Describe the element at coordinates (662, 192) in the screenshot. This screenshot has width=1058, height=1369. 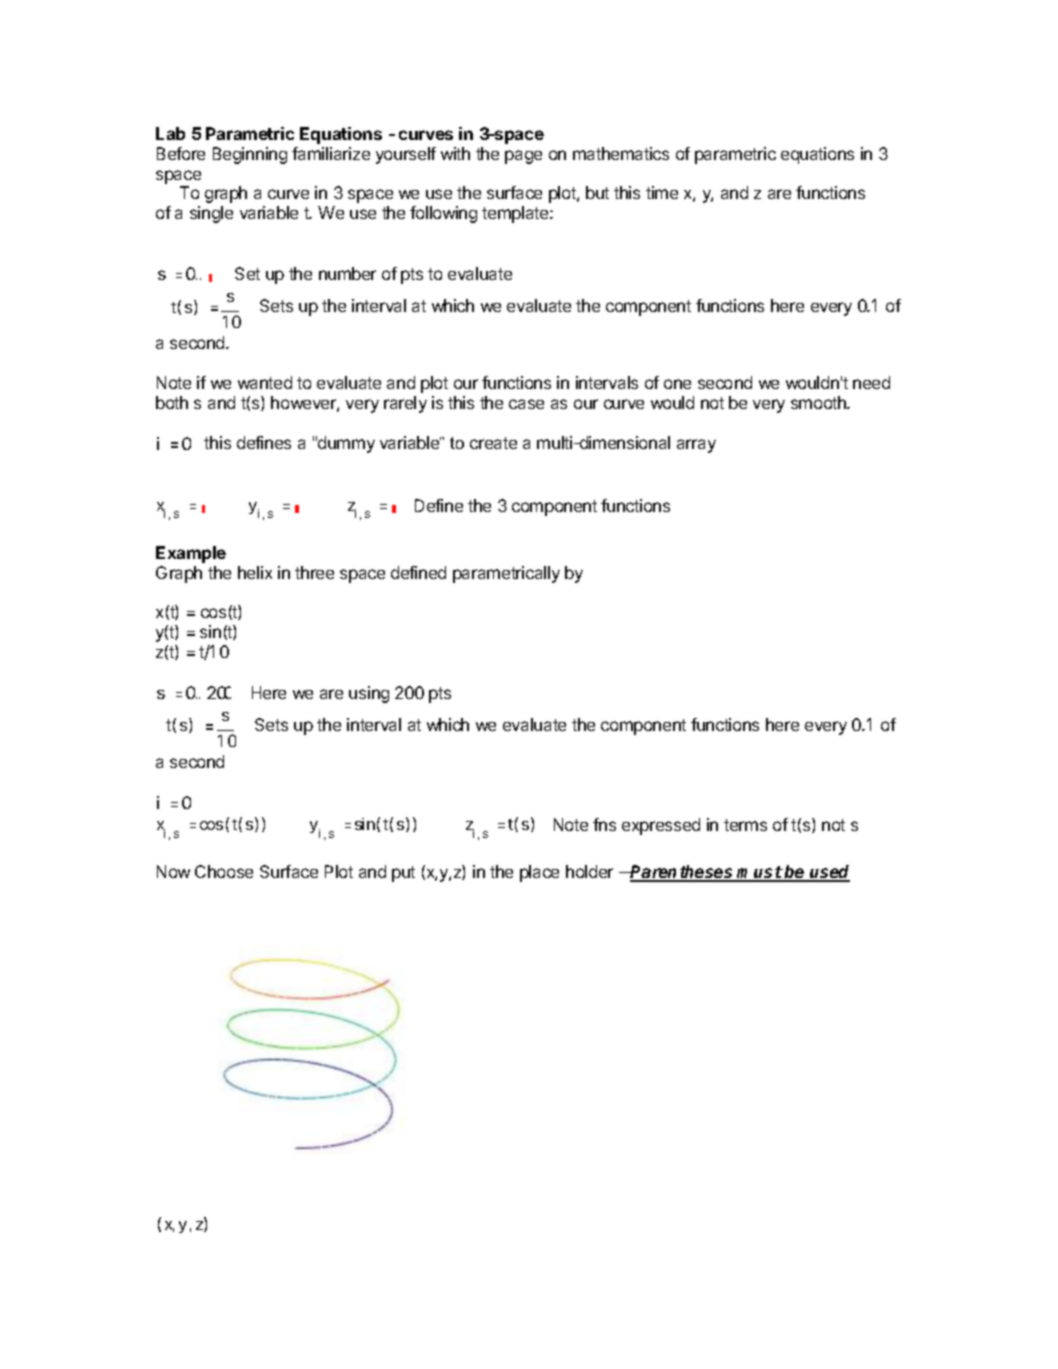
I see `time` at that location.
